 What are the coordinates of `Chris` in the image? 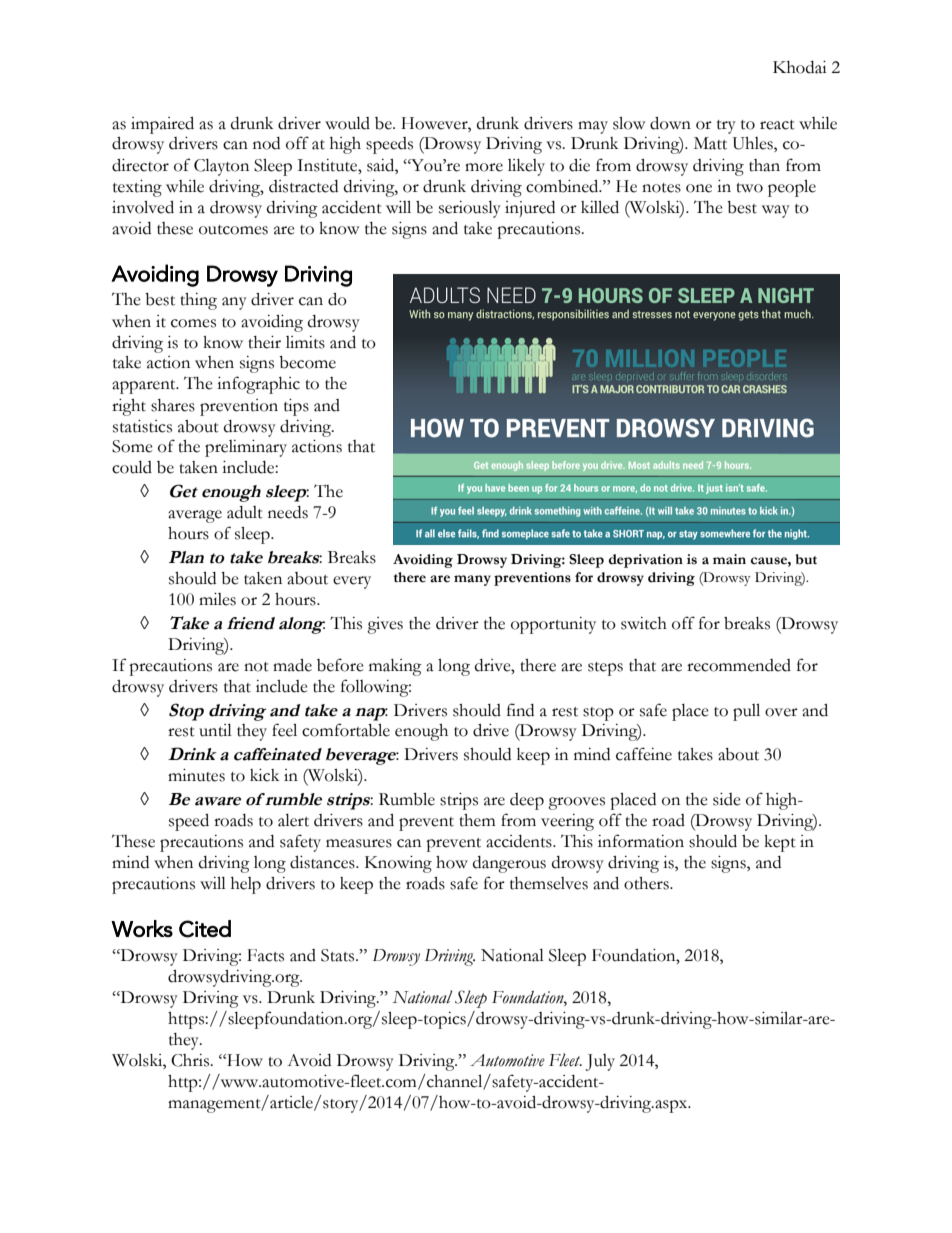 It's located at (191, 1060).
